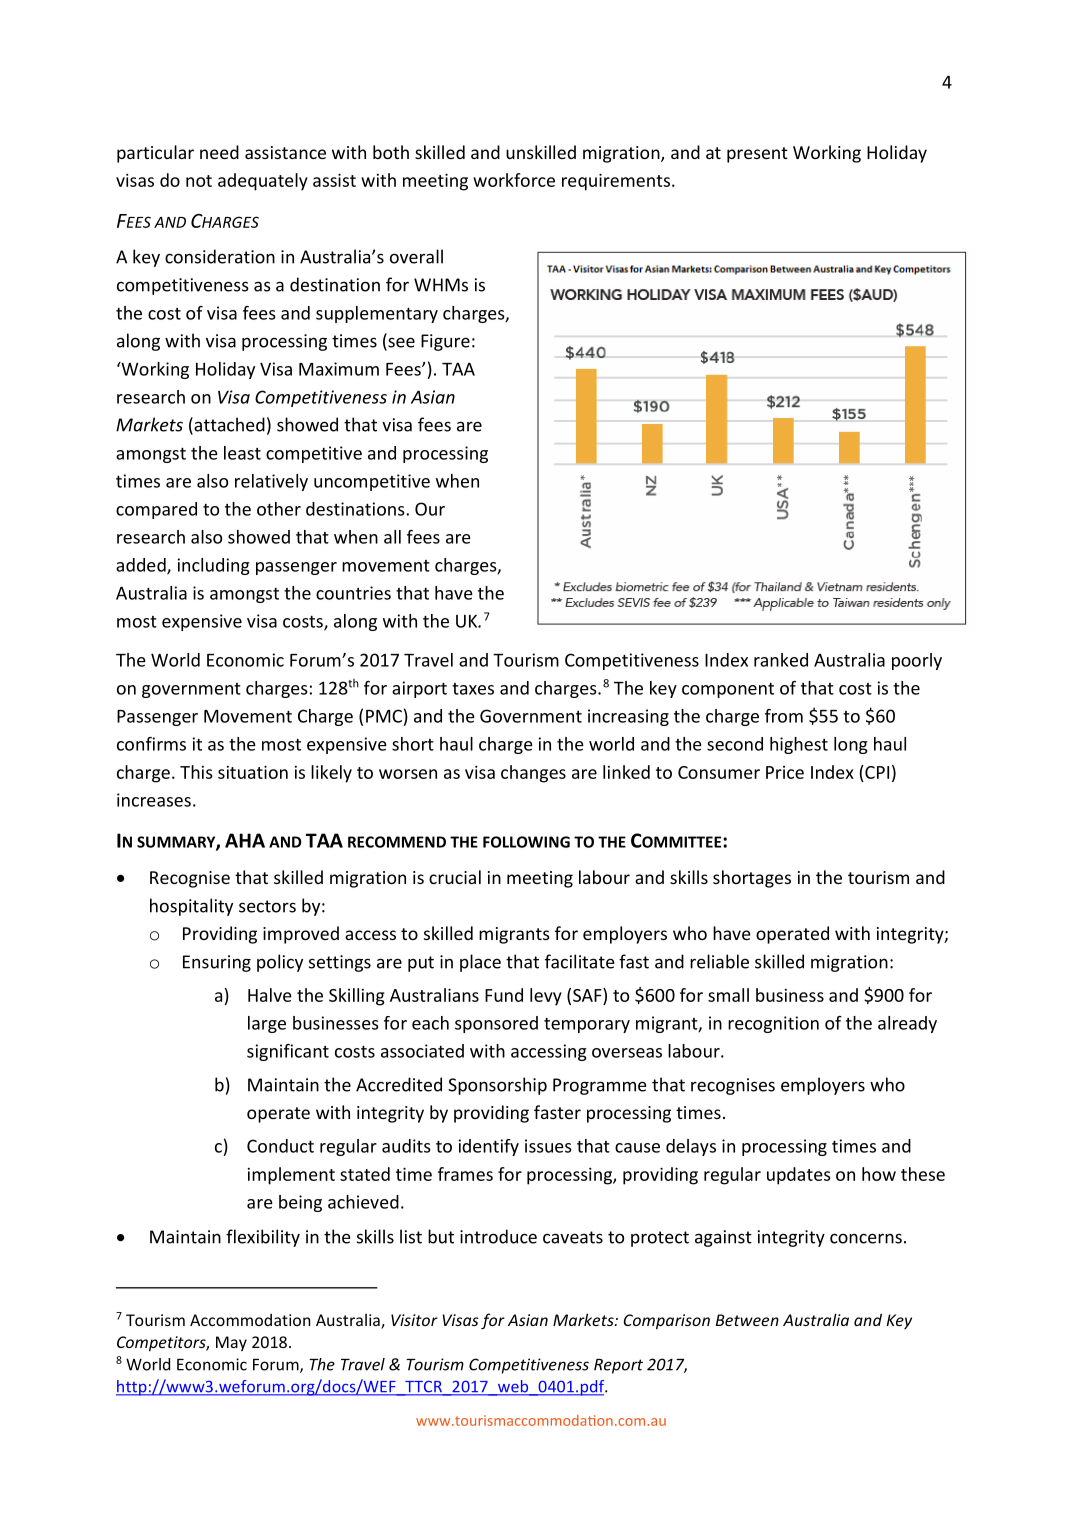 This page has height=1528, width=1080. I want to click on changes, so click(533, 774).
